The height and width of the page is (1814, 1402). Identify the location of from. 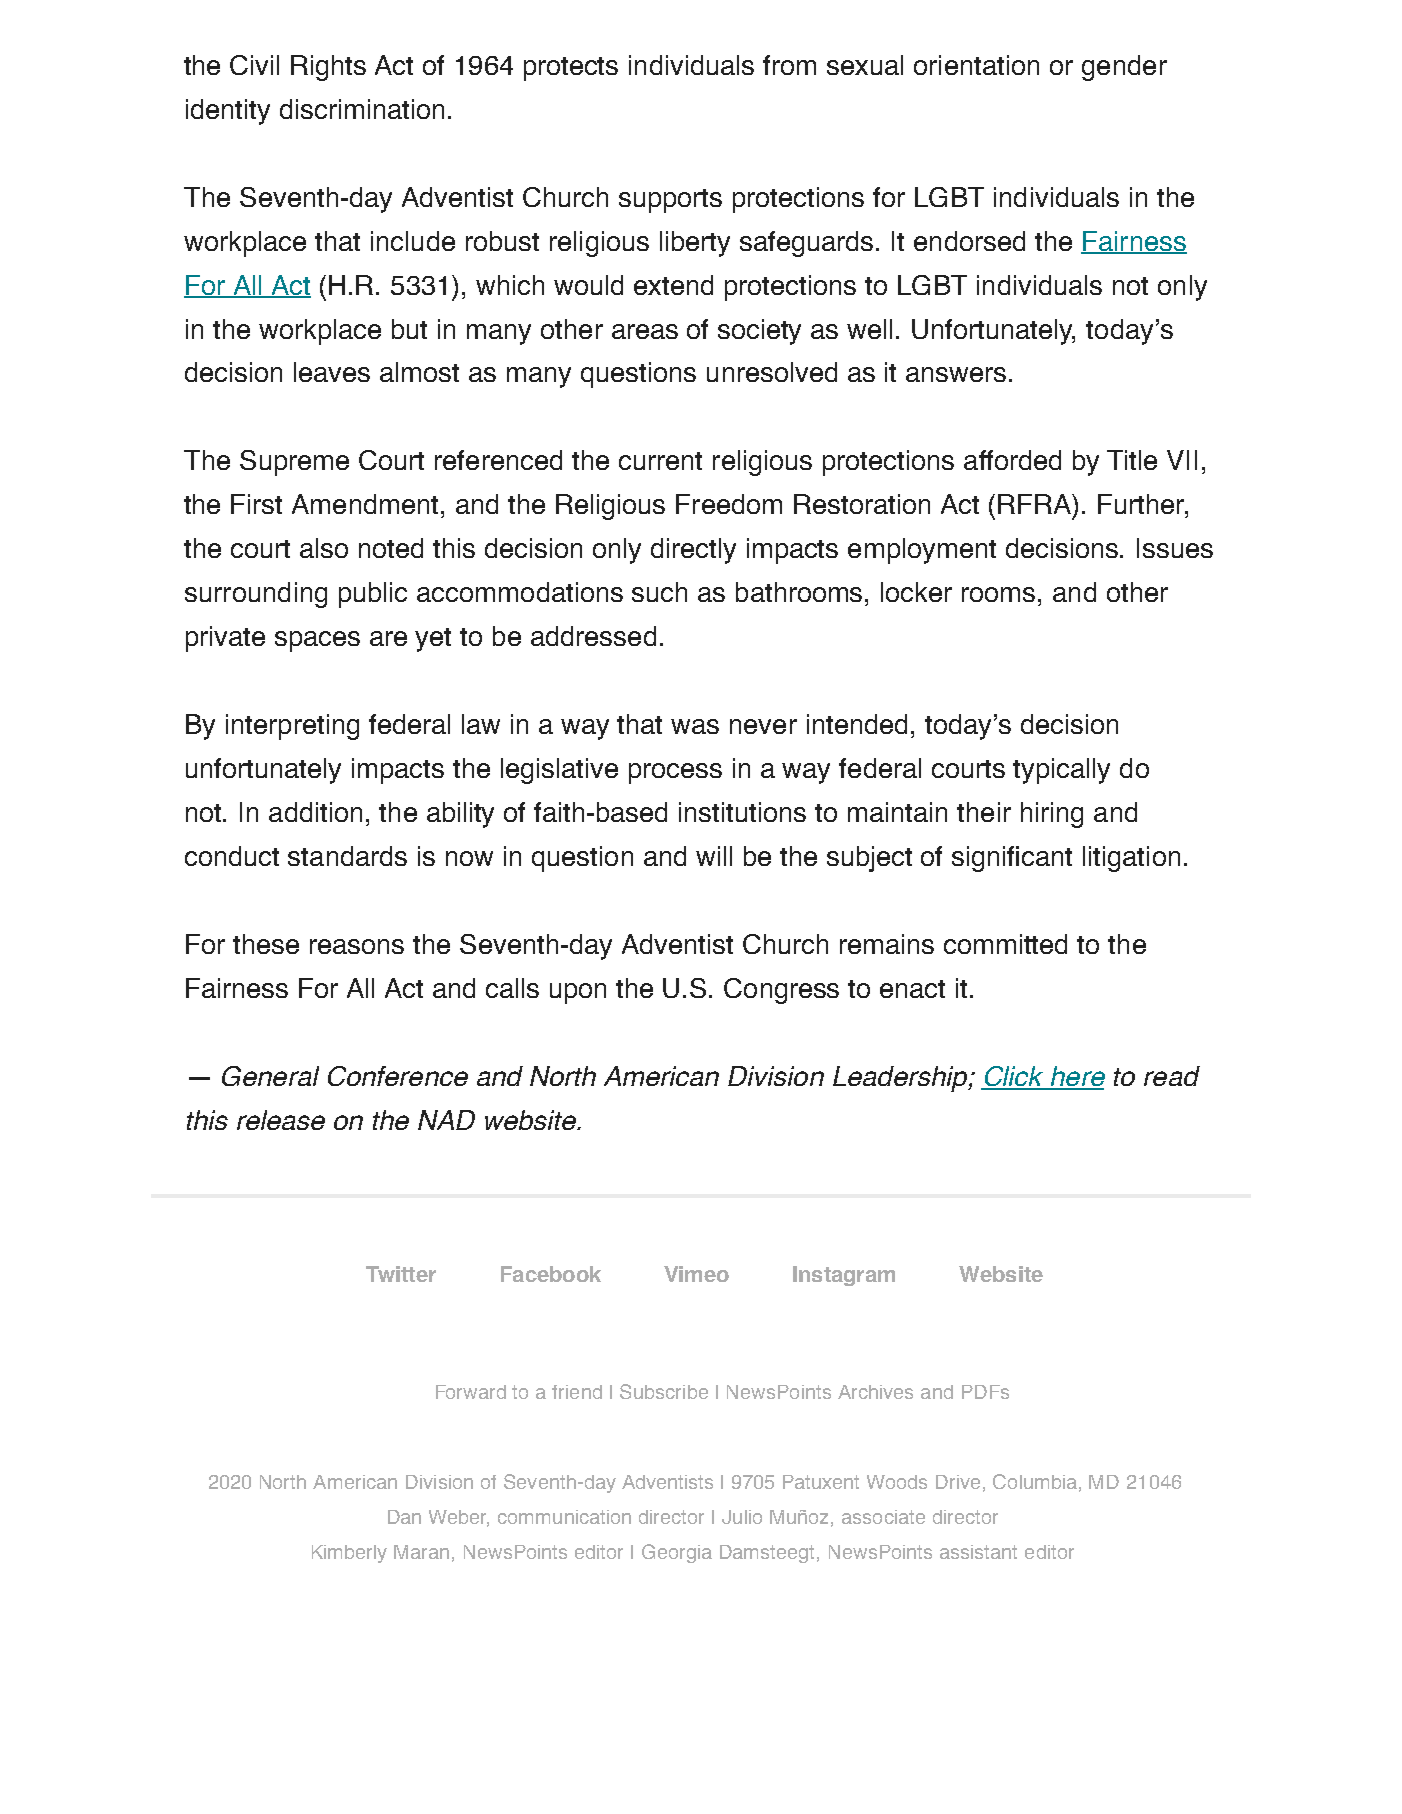
(789, 65).
